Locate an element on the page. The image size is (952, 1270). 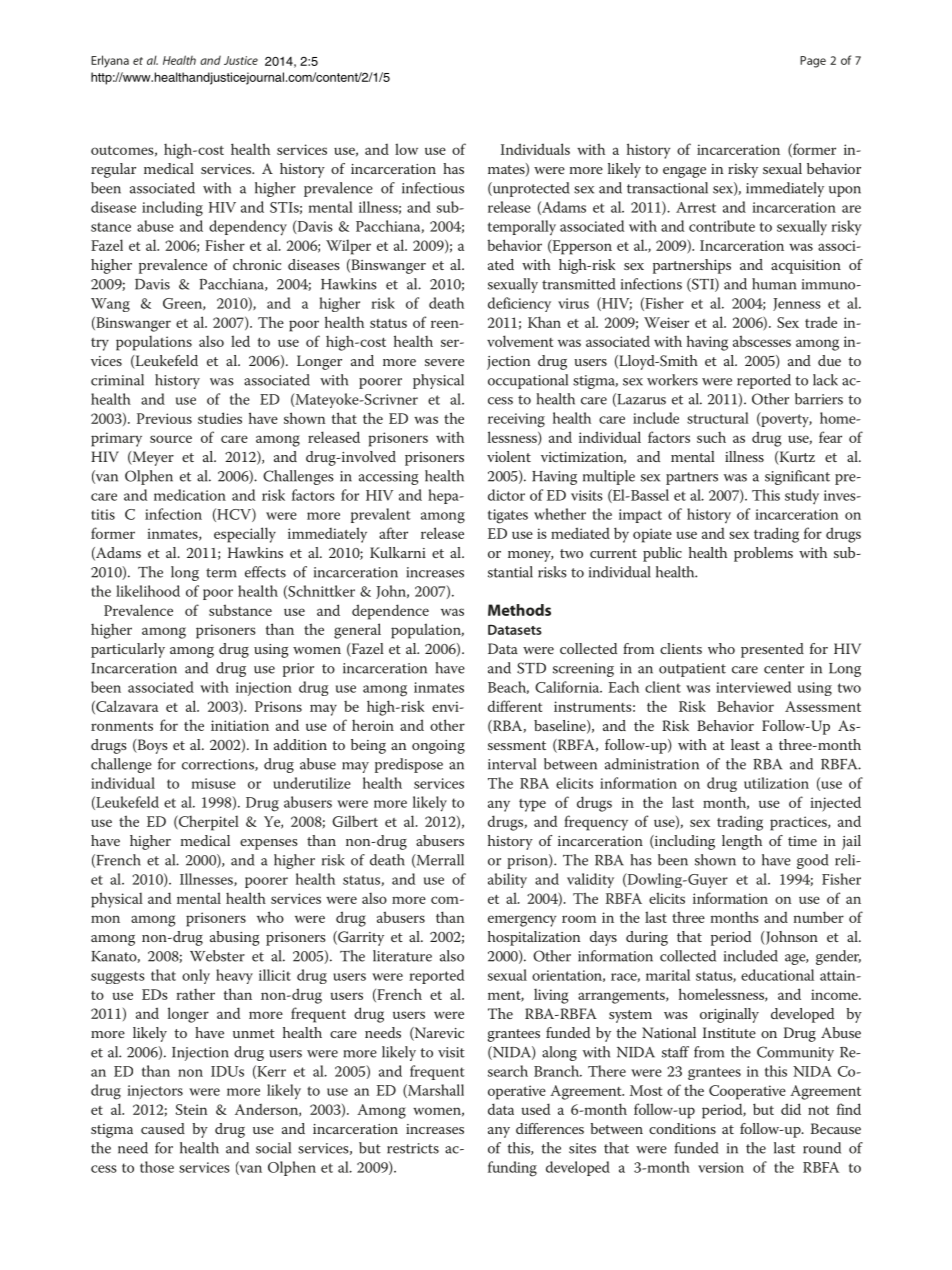
term is located at coordinates (221, 573).
